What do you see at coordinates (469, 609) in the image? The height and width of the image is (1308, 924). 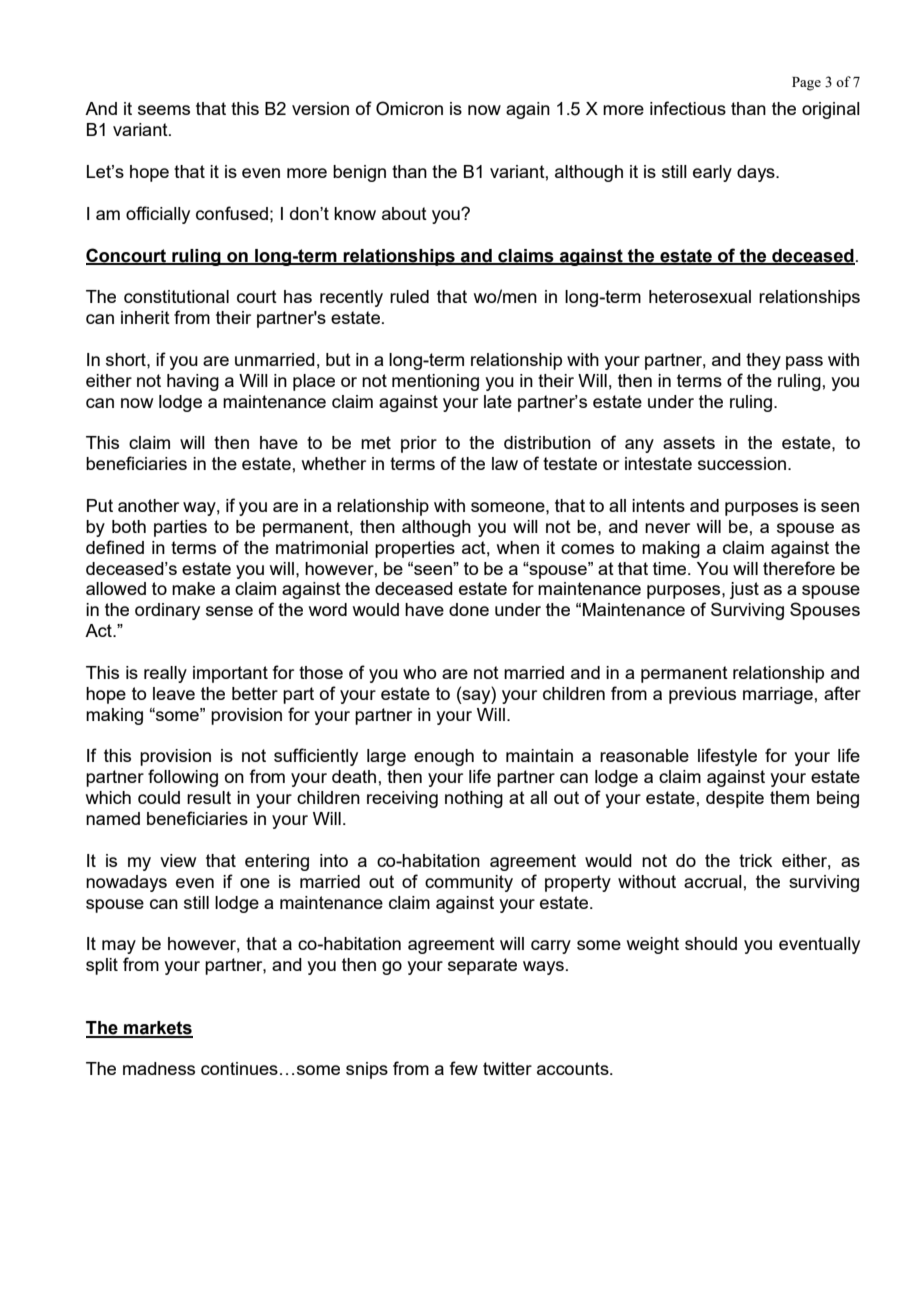 I see `done` at bounding box center [469, 609].
